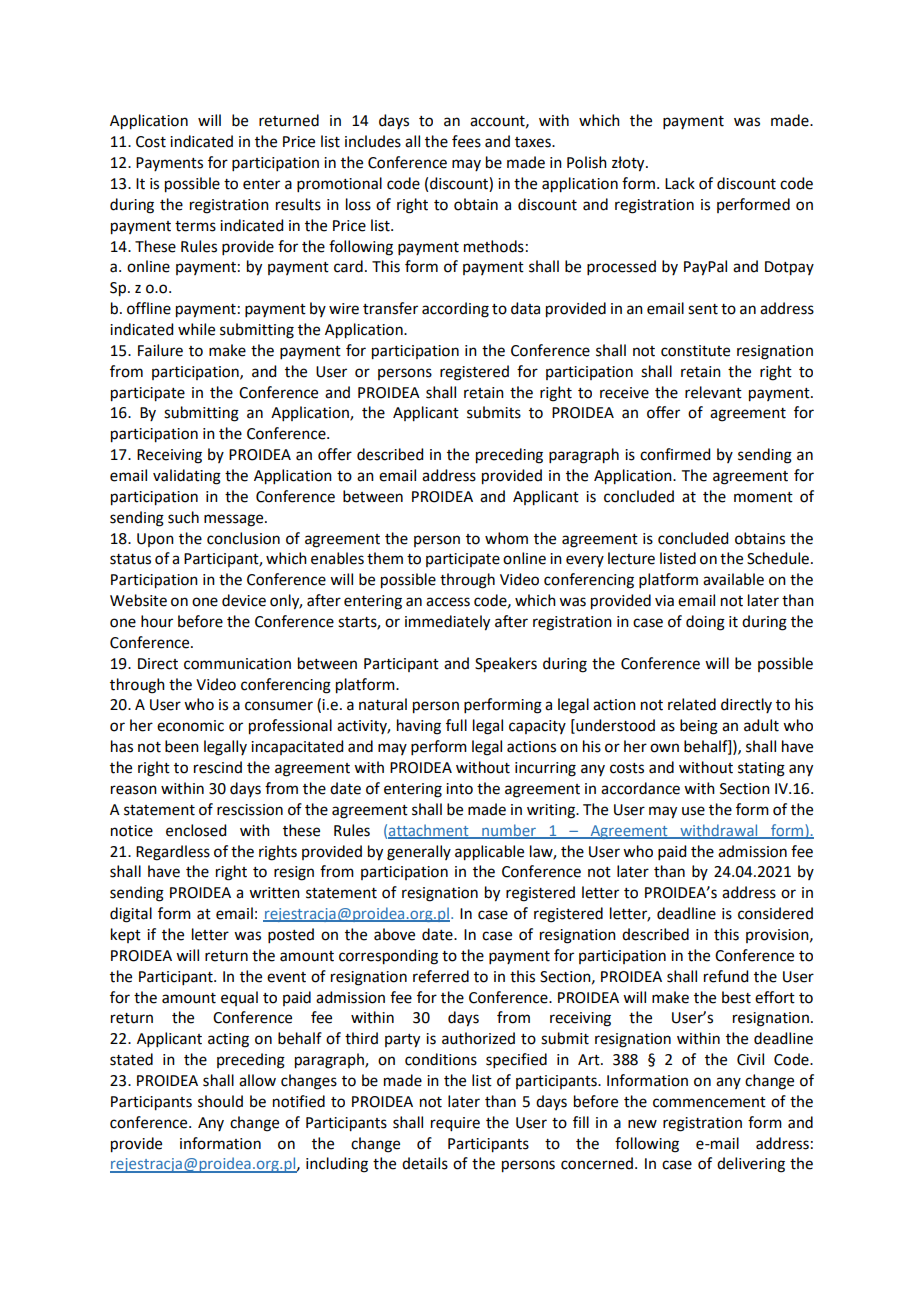 This screenshot has width=924, height=1308. What do you see at coordinates (709, 1102) in the screenshot?
I see `commencement` at bounding box center [709, 1102].
